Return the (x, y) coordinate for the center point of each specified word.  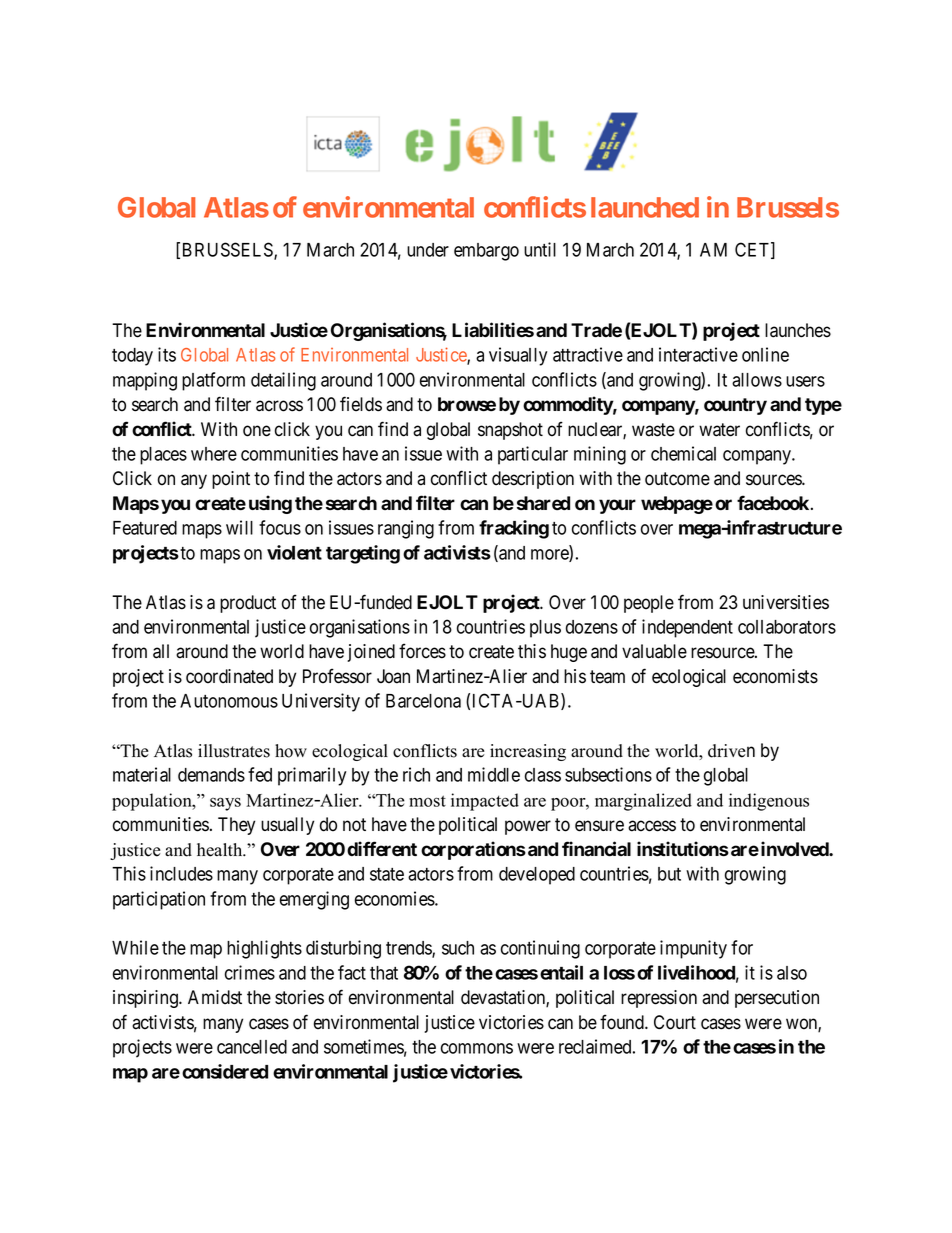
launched (645, 207)
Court (675, 1022)
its (167, 354)
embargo (486, 252)
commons (477, 1048)
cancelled (252, 1047)
